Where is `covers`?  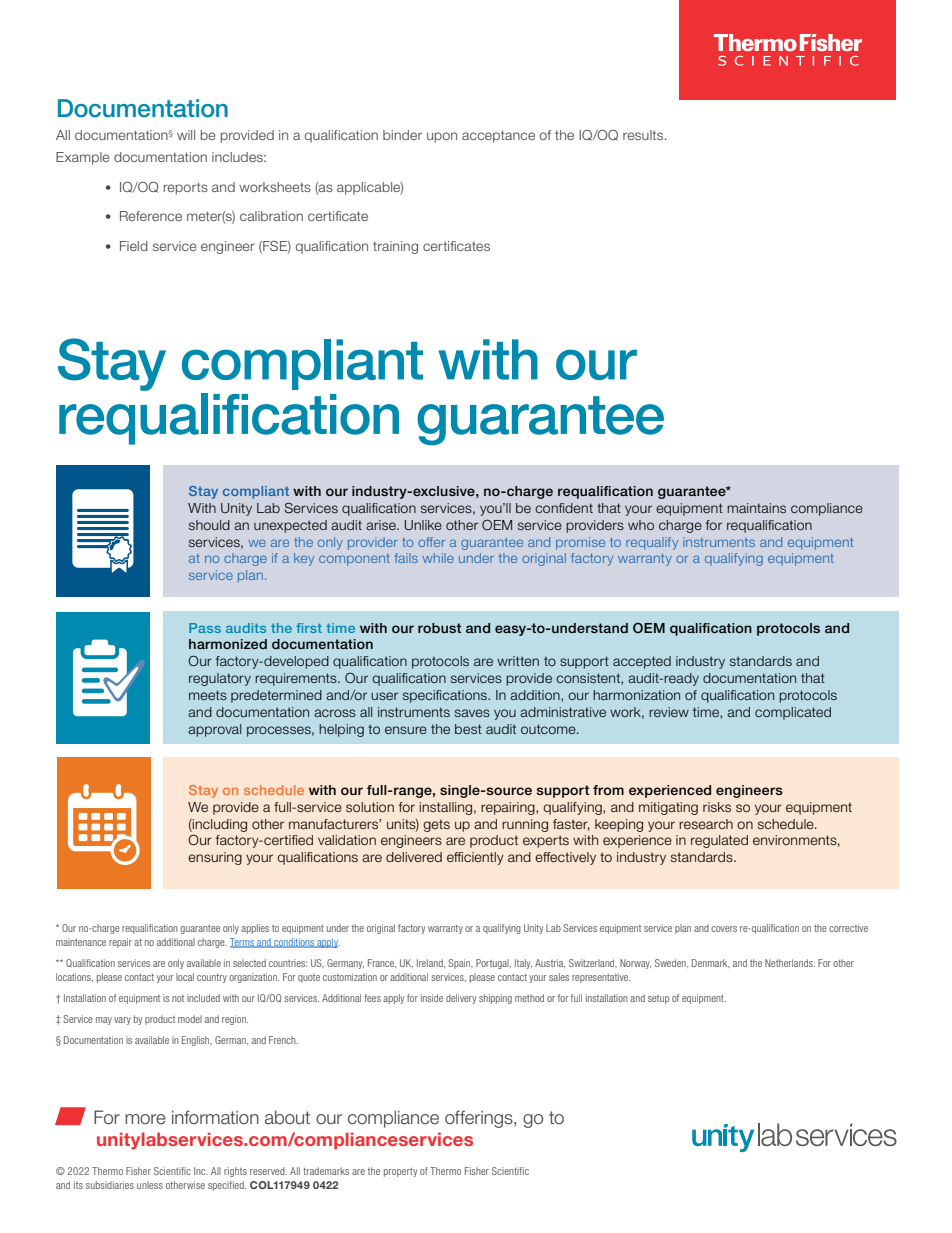 covers is located at coordinates (724, 929).
